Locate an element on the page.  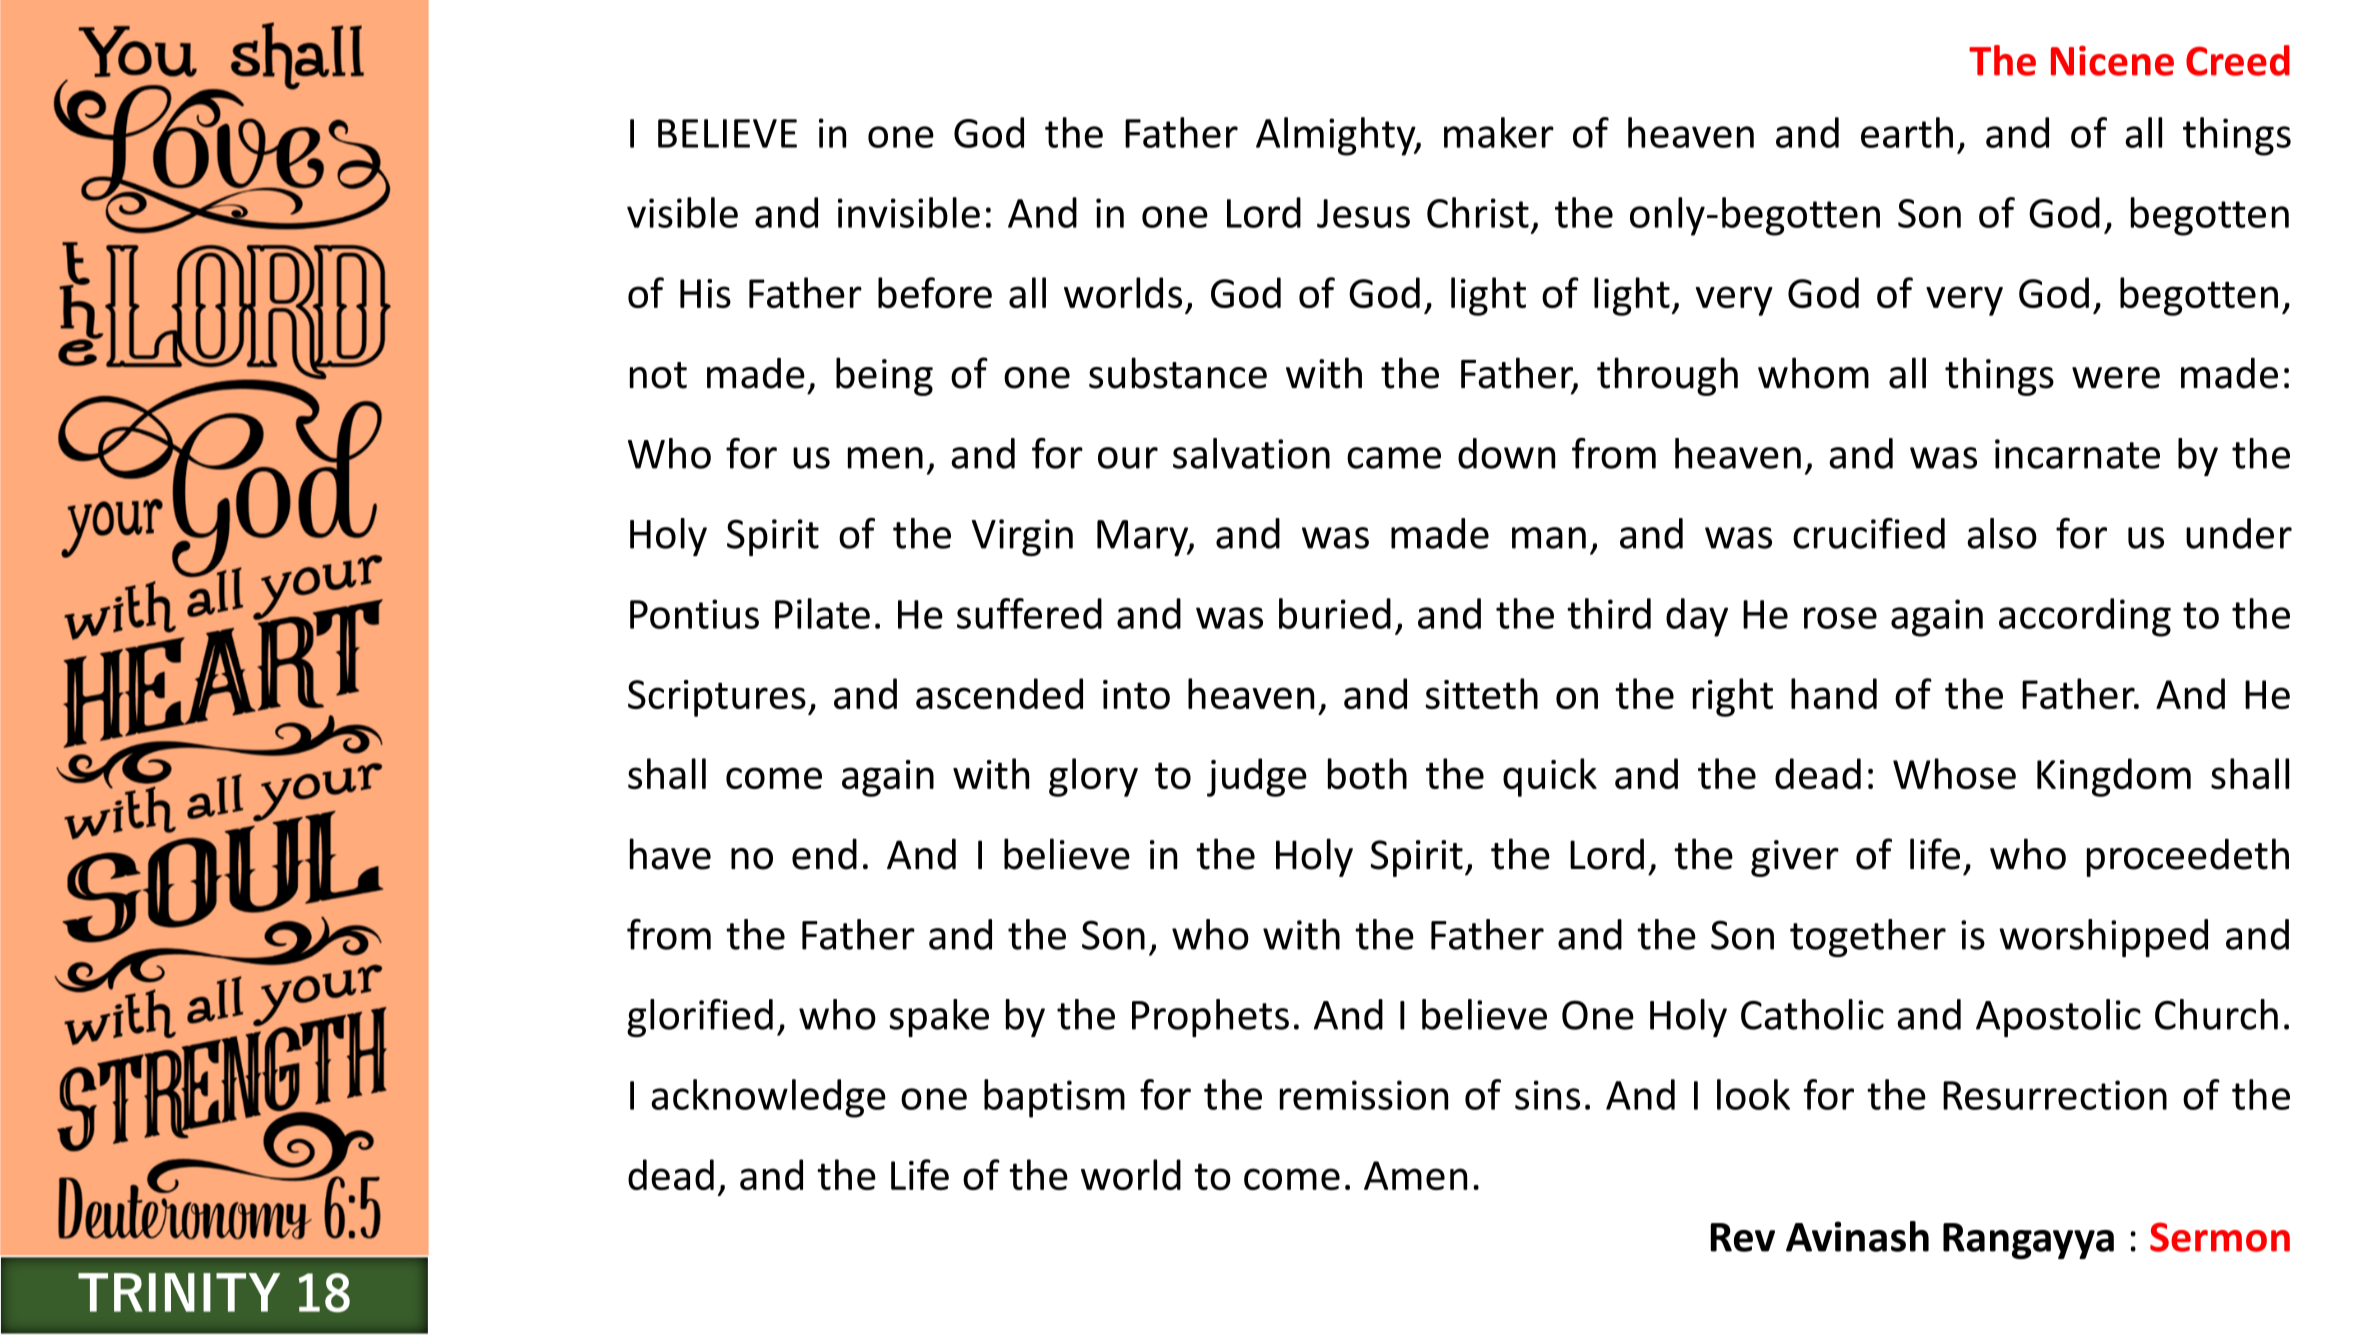
giver is located at coordinates (1795, 858).
